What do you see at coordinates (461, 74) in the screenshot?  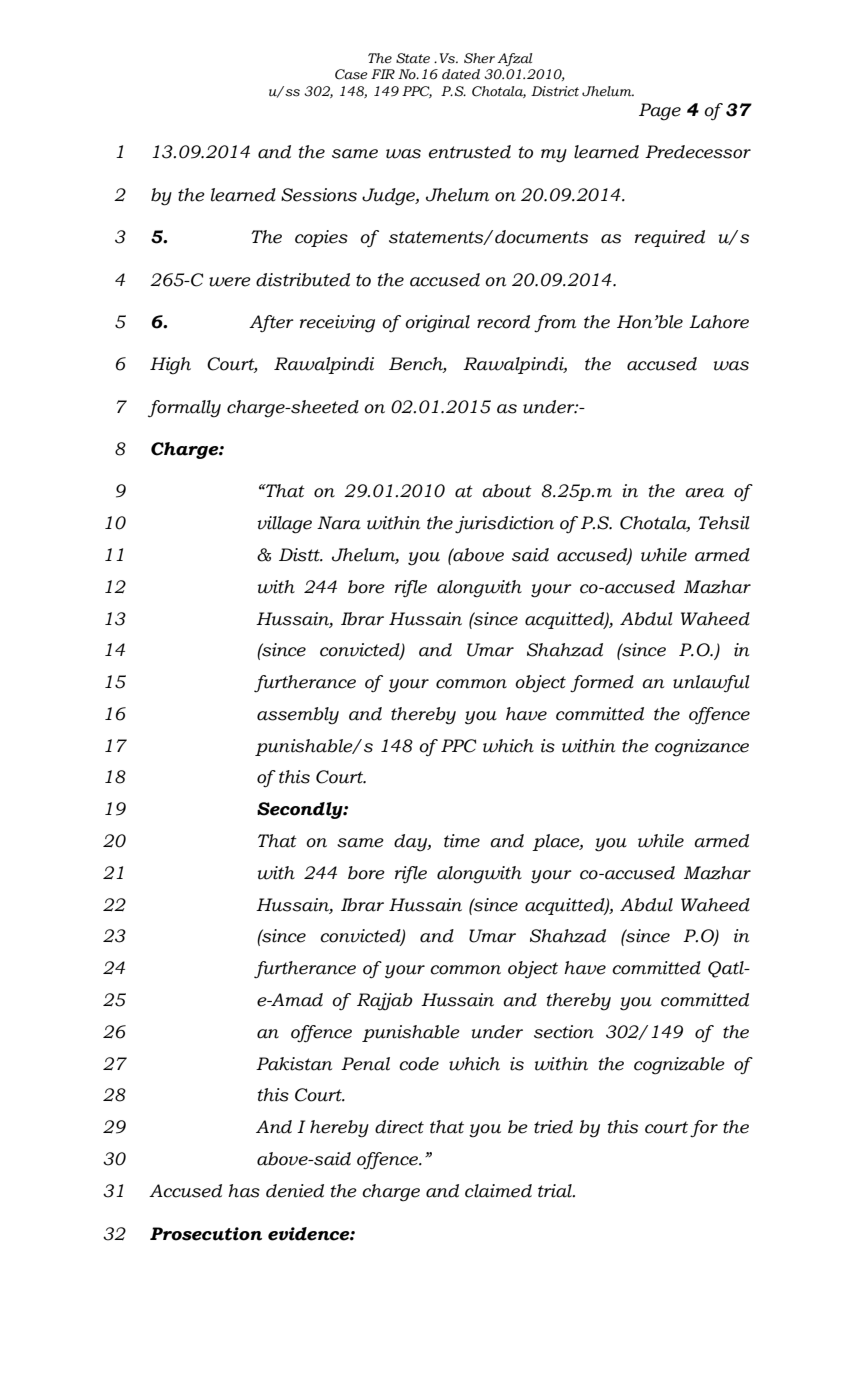 I see `dated` at bounding box center [461, 74].
